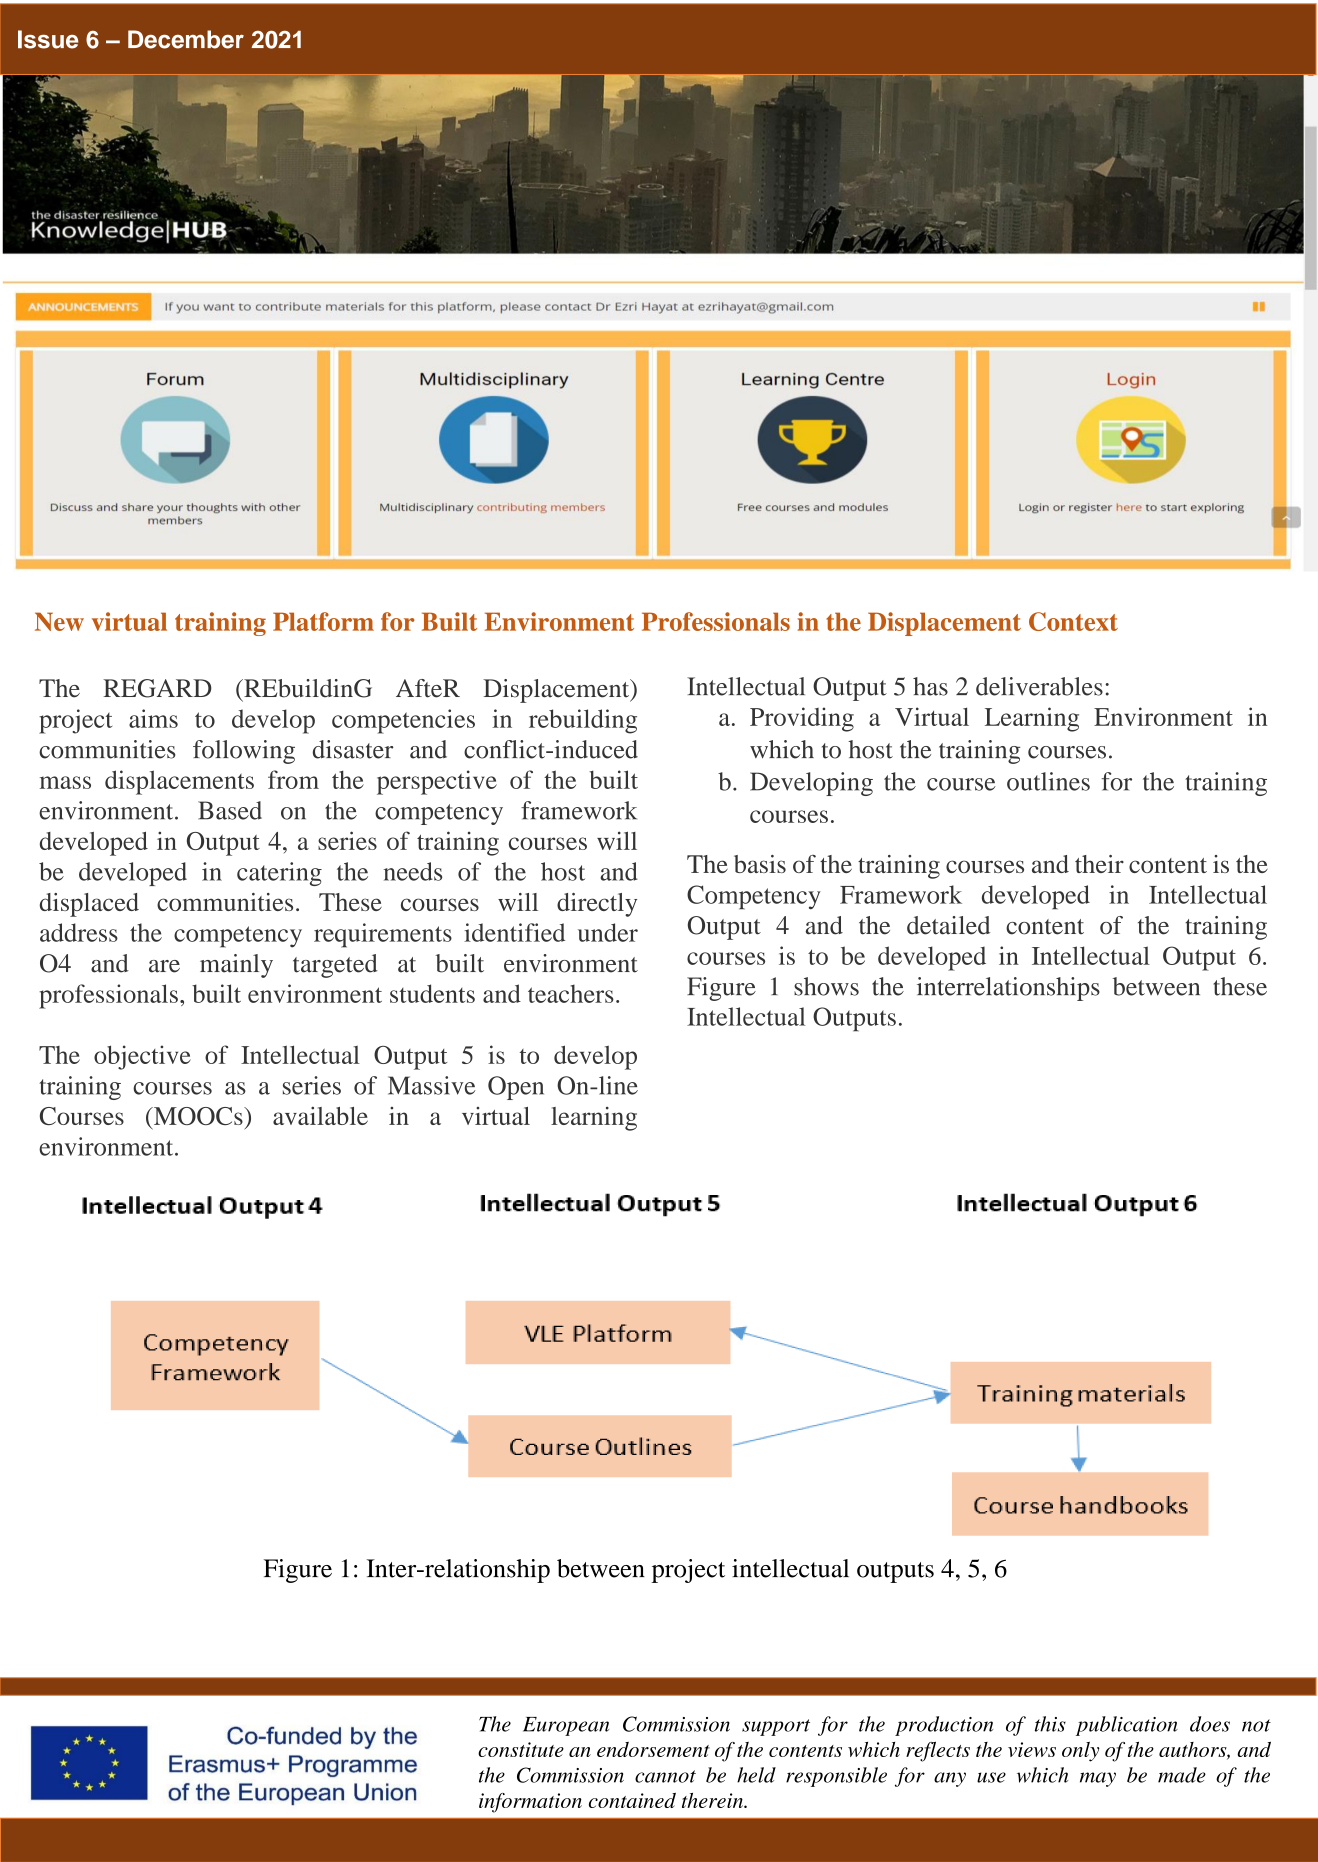 The image size is (1318, 1862). I want to click on constitute, so click(521, 1749).
